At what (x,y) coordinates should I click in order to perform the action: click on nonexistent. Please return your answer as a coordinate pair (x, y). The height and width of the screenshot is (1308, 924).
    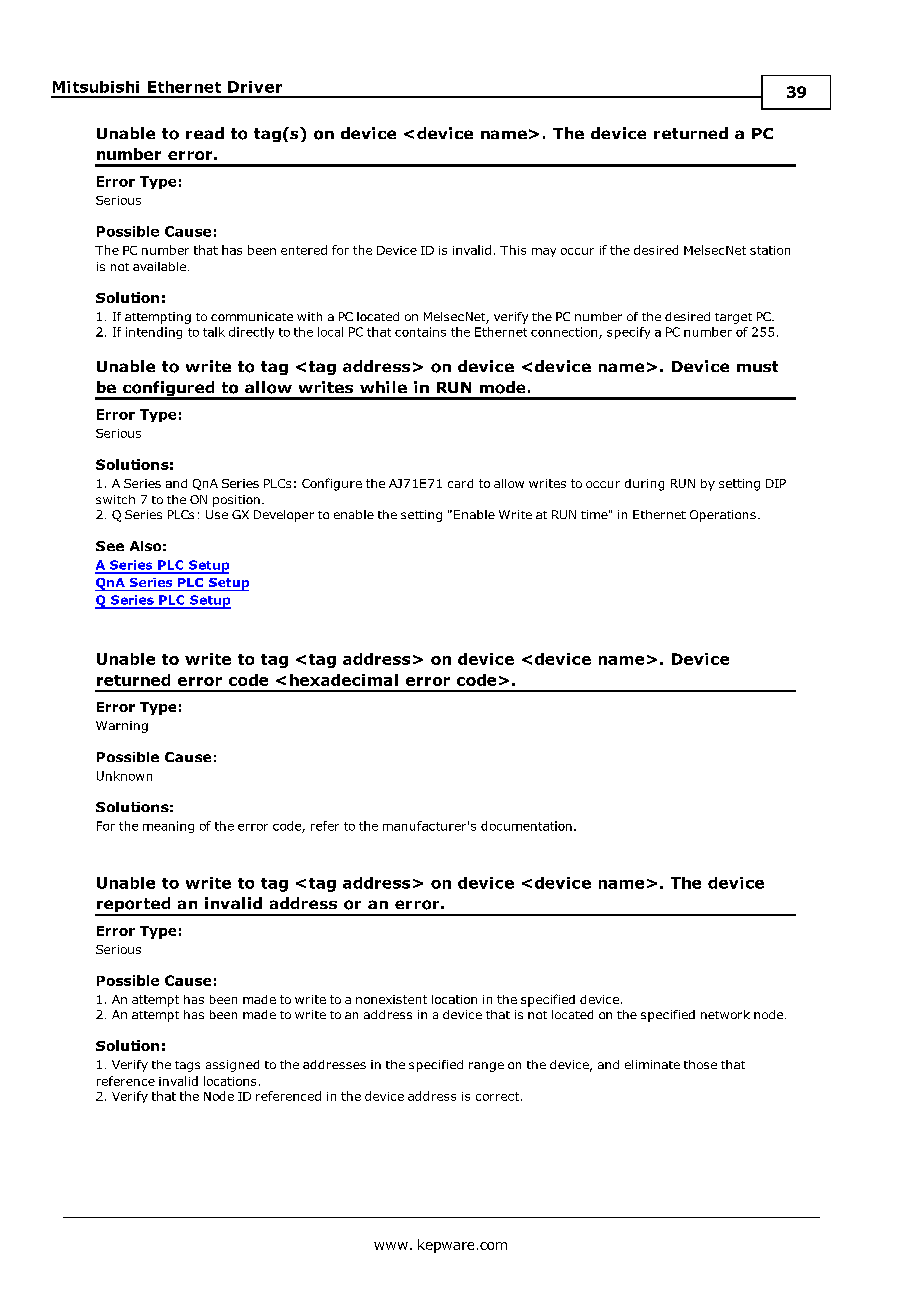
    Looking at the image, I should click on (391, 999).
